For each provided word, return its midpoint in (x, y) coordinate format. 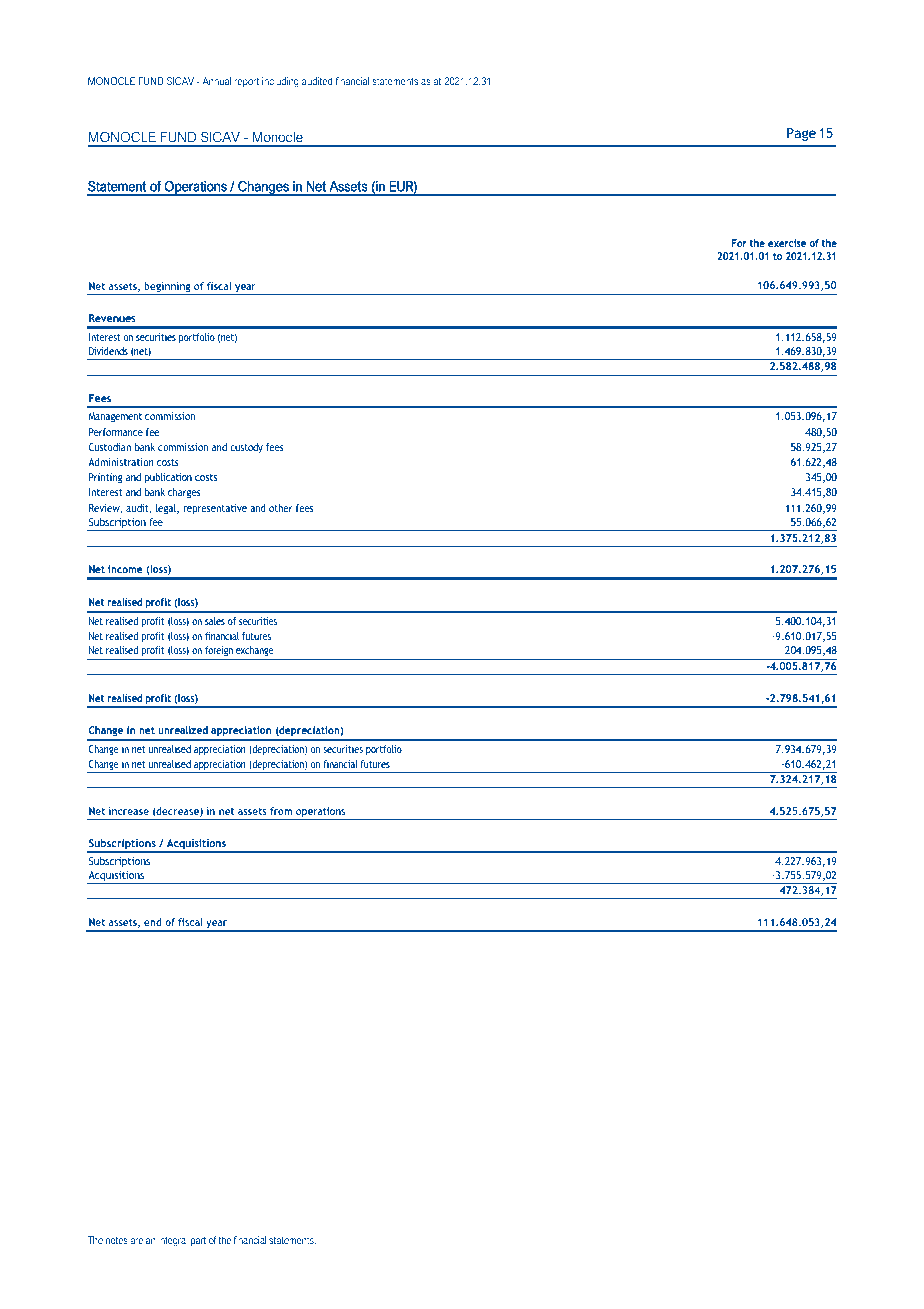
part (198, 1241)
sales (215, 621)
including (280, 82)
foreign (219, 651)
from (281, 811)
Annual (216, 81)
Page (801, 134)
